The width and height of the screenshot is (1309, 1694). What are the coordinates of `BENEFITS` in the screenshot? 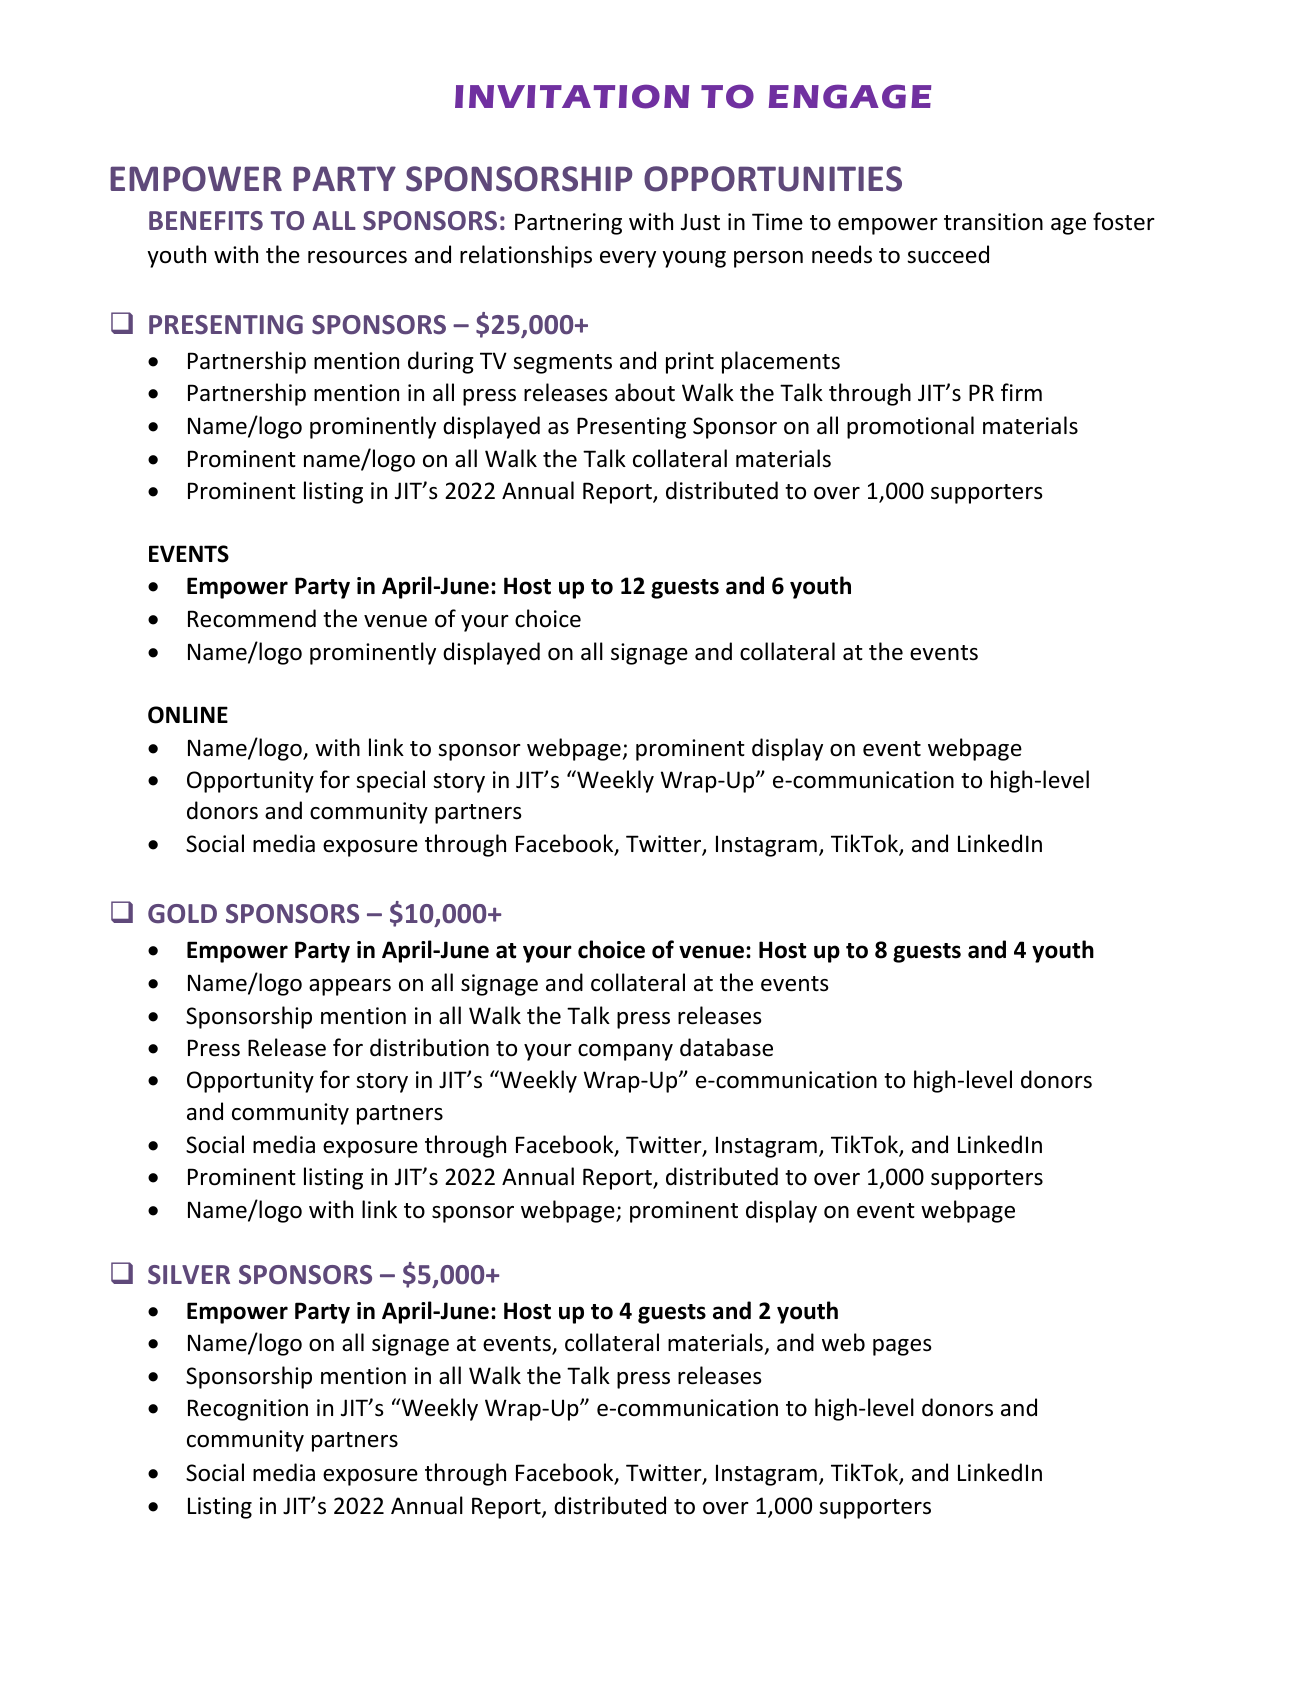 It's located at (206, 221).
